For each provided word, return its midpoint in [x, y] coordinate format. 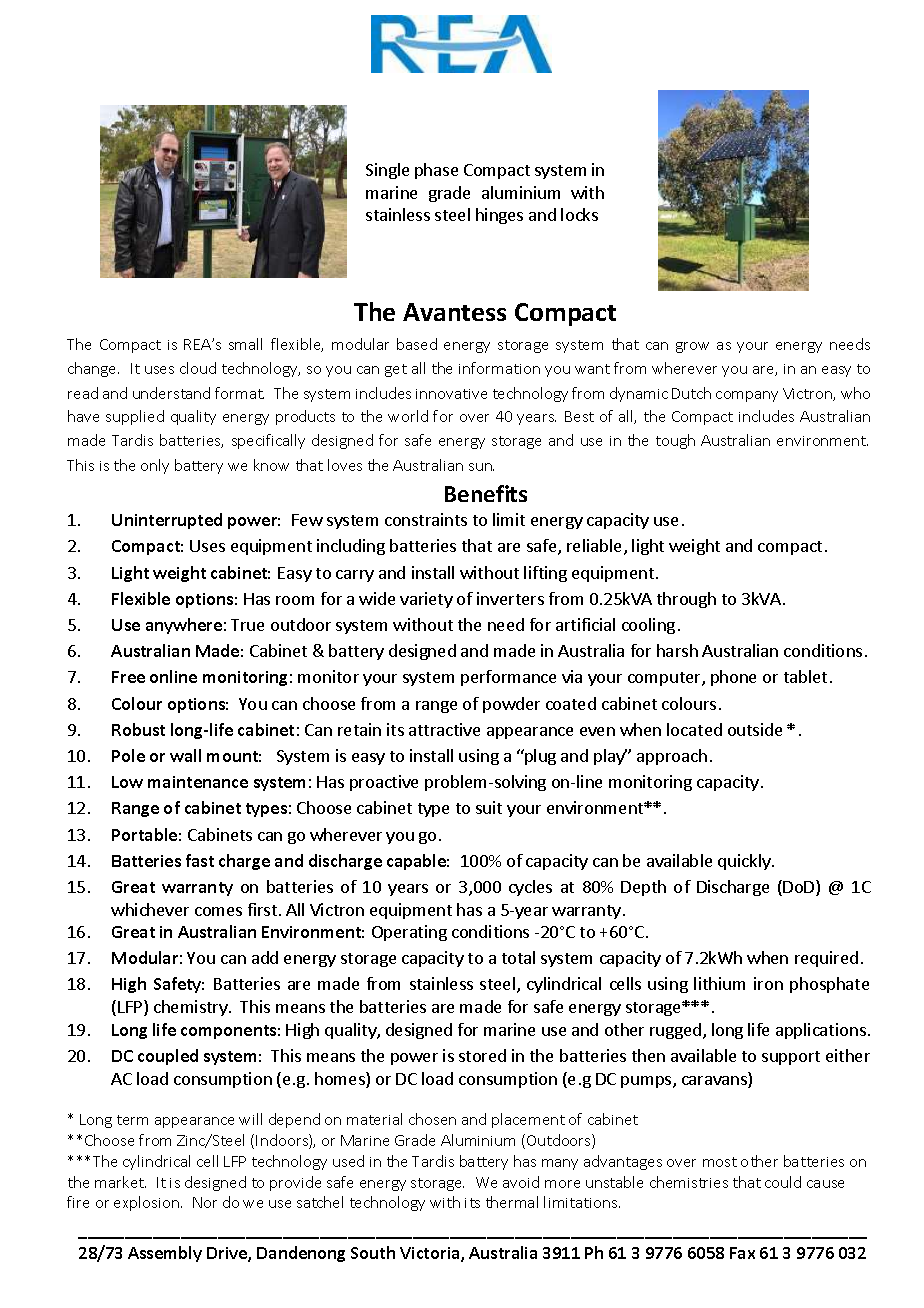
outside [755, 729]
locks [579, 214]
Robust [138, 729]
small [245, 344]
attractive [444, 729]
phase [436, 171]
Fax [742, 1253]
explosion [148, 1203]
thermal [512, 1202]
